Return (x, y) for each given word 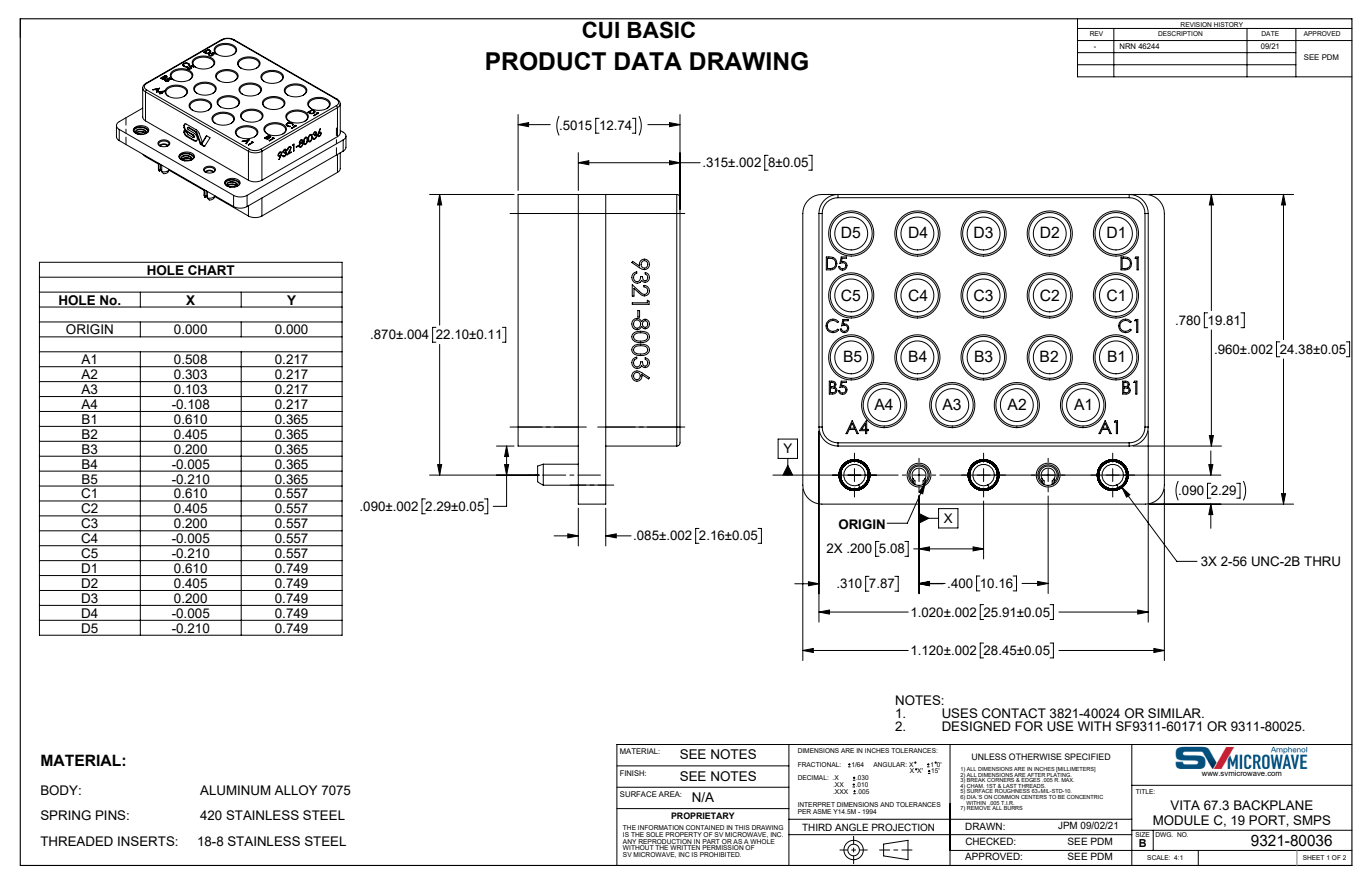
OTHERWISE (1035, 756)
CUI (600, 29)
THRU (1322, 561)
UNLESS (989, 756)
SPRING (66, 815)
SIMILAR (1176, 713)
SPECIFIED (1087, 756)
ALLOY (295, 790)
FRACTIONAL (819, 764)
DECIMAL (813, 777)
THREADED (76, 841)
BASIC (662, 29)
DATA (648, 61)
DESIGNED (976, 726)
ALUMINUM (235, 790)
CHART (211, 268)
